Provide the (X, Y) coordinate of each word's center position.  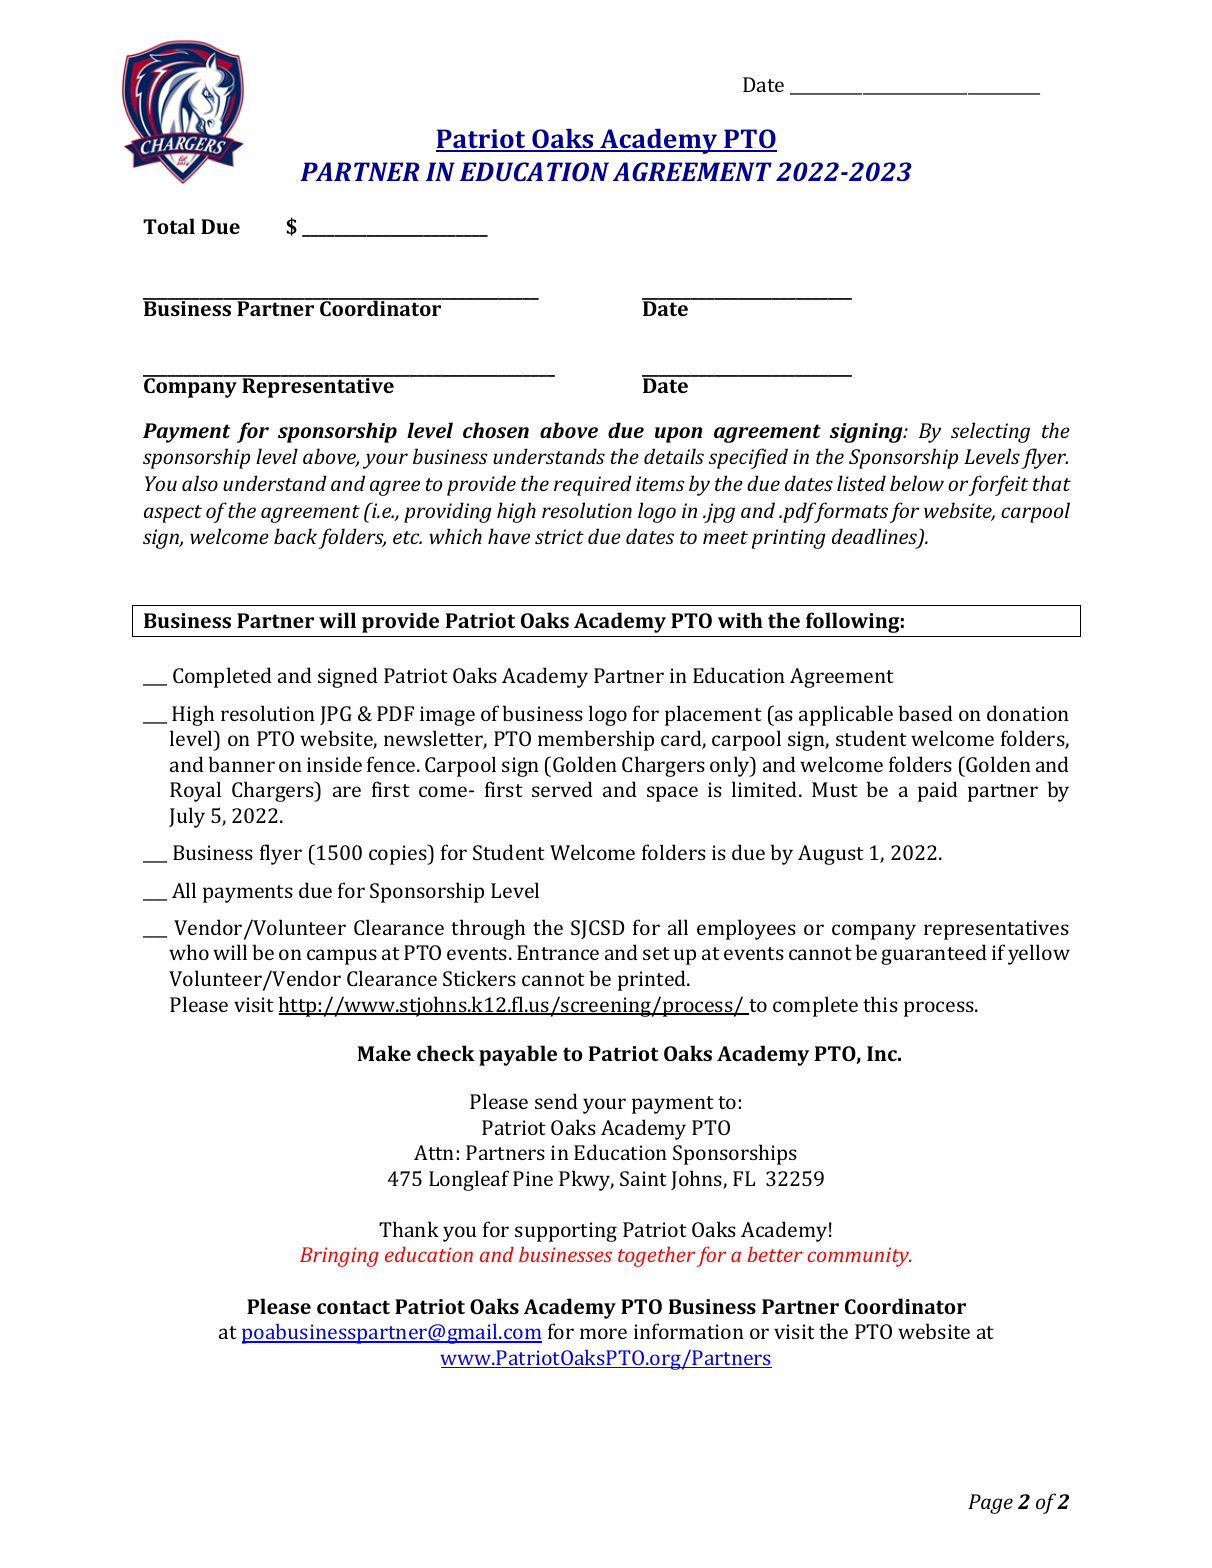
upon (678, 435)
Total (169, 226)
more (603, 1333)
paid (938, 791)
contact (353, 1307)
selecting (990, 432)
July (187, 817)
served (562, 789)
